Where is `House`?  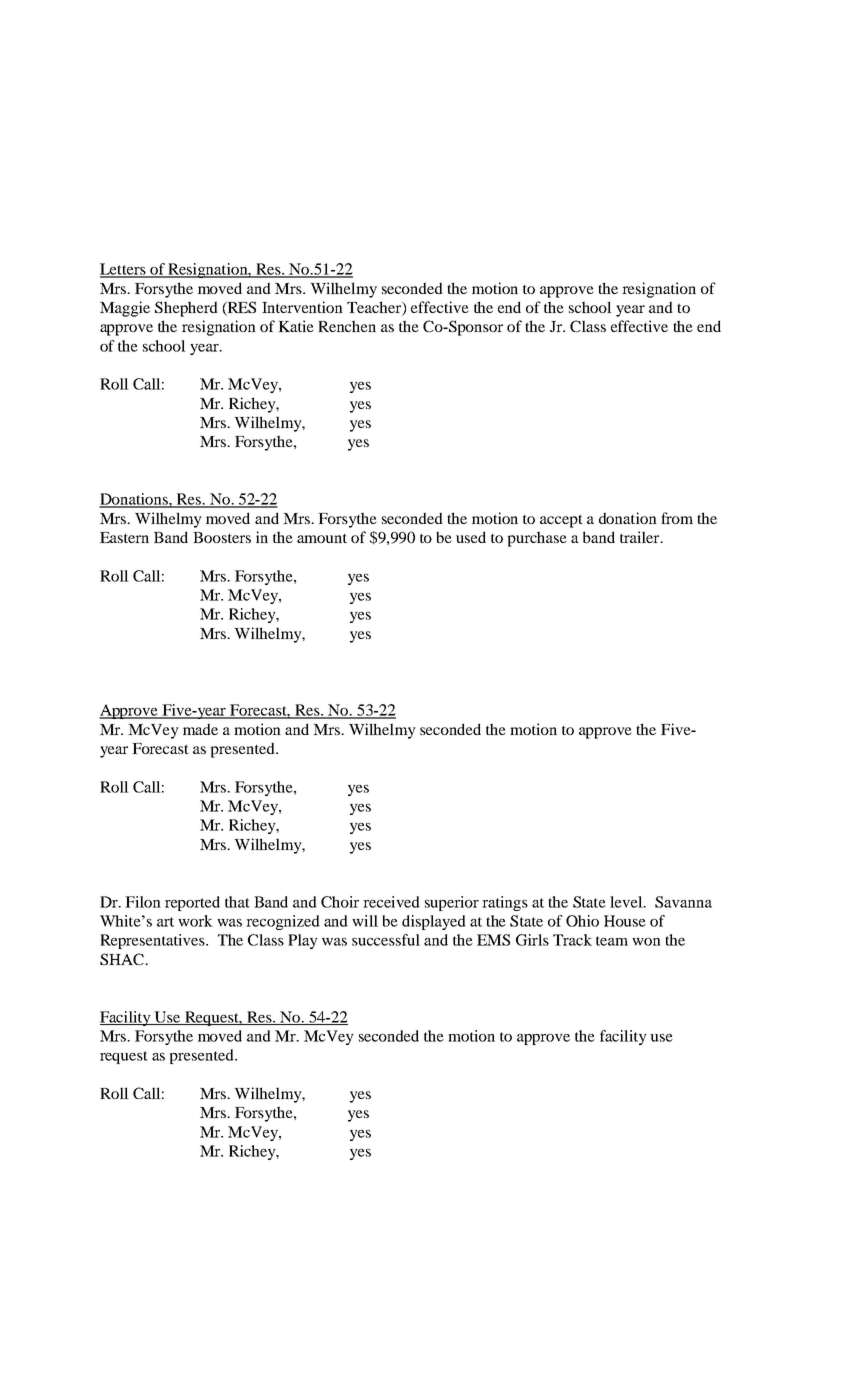
House is located at coordinates (625, 921).
